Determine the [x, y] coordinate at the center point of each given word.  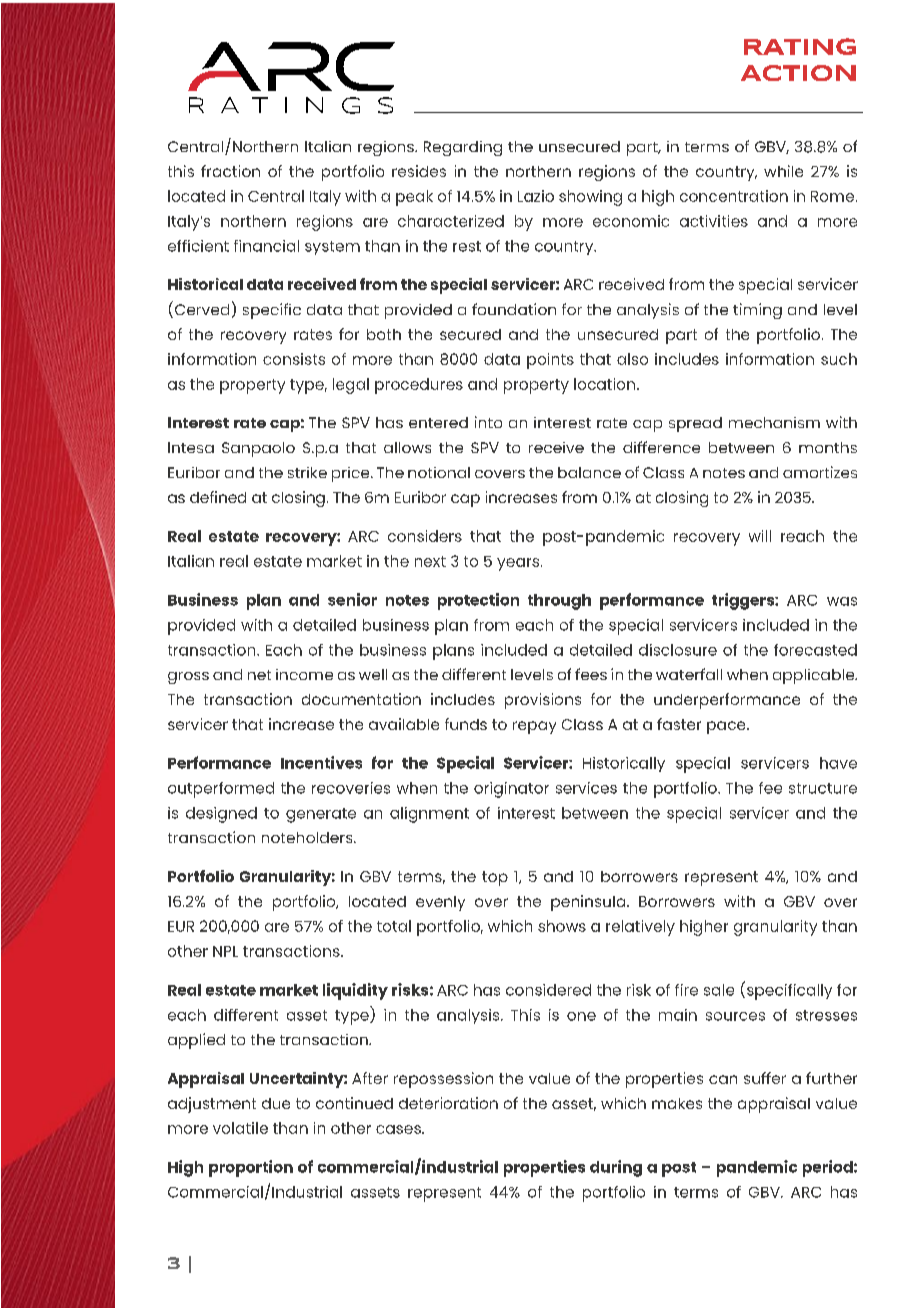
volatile [240, 1128]
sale [719, 990]
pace [727, 727]
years [518, 564]
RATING [800, 46]
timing [757, 311]
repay [534, 727]
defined [218, 497]
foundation [514, 309]
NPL [225, 951]
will [760, 536]
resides [419, 171]
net [259, 675]
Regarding [463, 148]
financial [266, 246]
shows [562, 926]
